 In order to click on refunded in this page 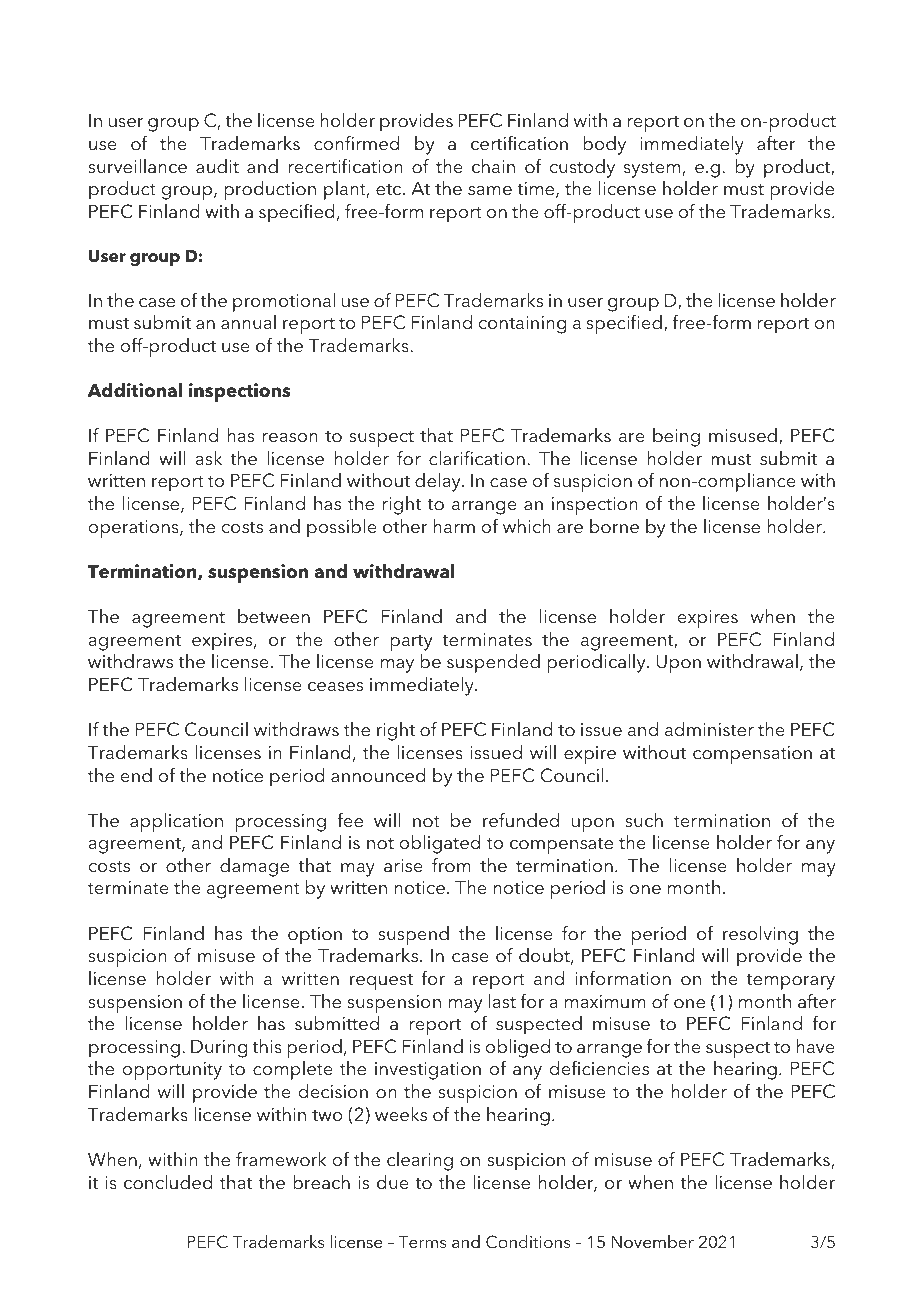, I will do `click(521, 820)`.
